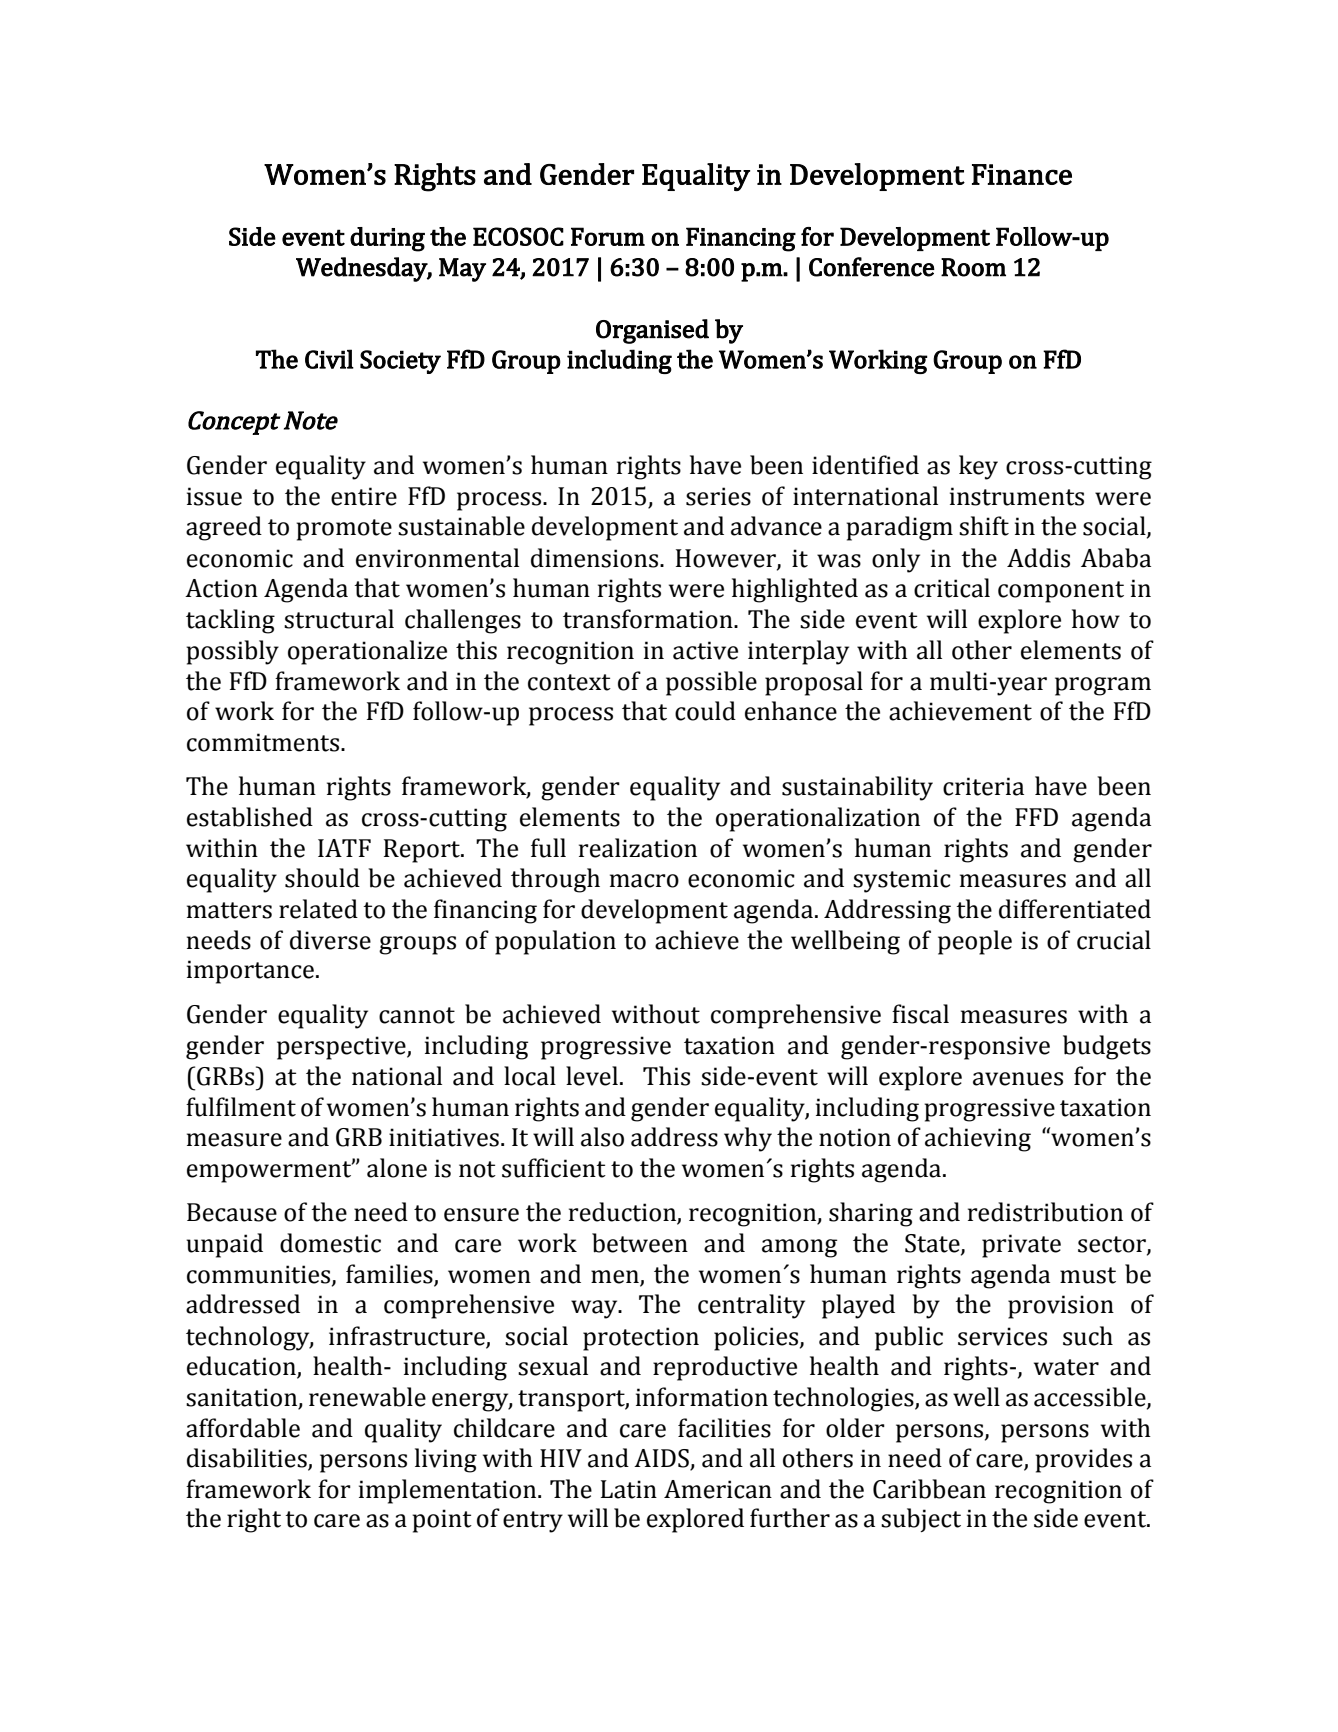 The image size is (1338, 1732). I want to click on level, so click(592, 1076).
